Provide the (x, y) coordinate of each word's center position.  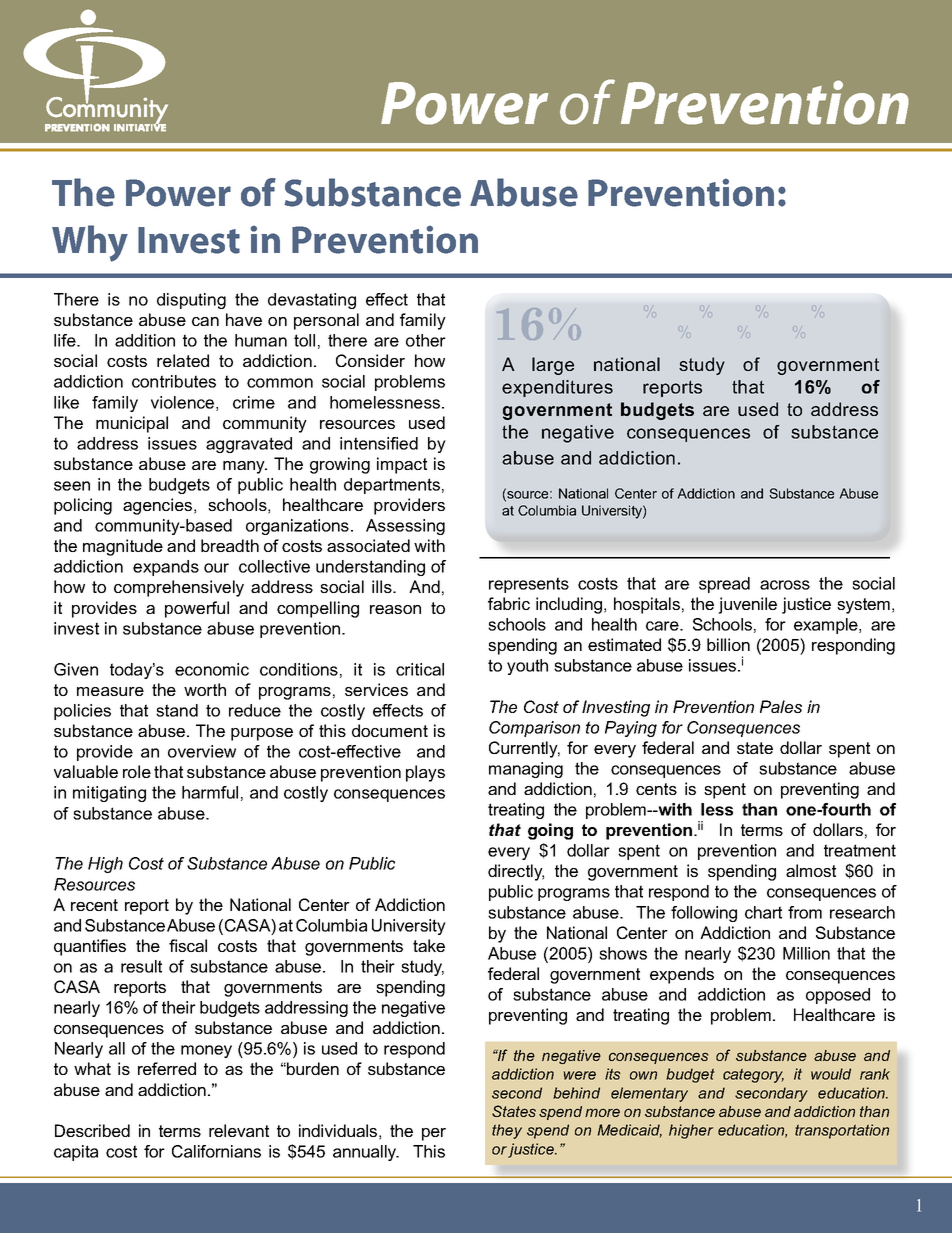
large (553, 366)
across (785, 585)
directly (516, 872)
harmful (210, 792)
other (426, 340)
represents (529, 585)
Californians (216, 1151)
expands (166, 568)
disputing (191, 301)
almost (811, 870)
